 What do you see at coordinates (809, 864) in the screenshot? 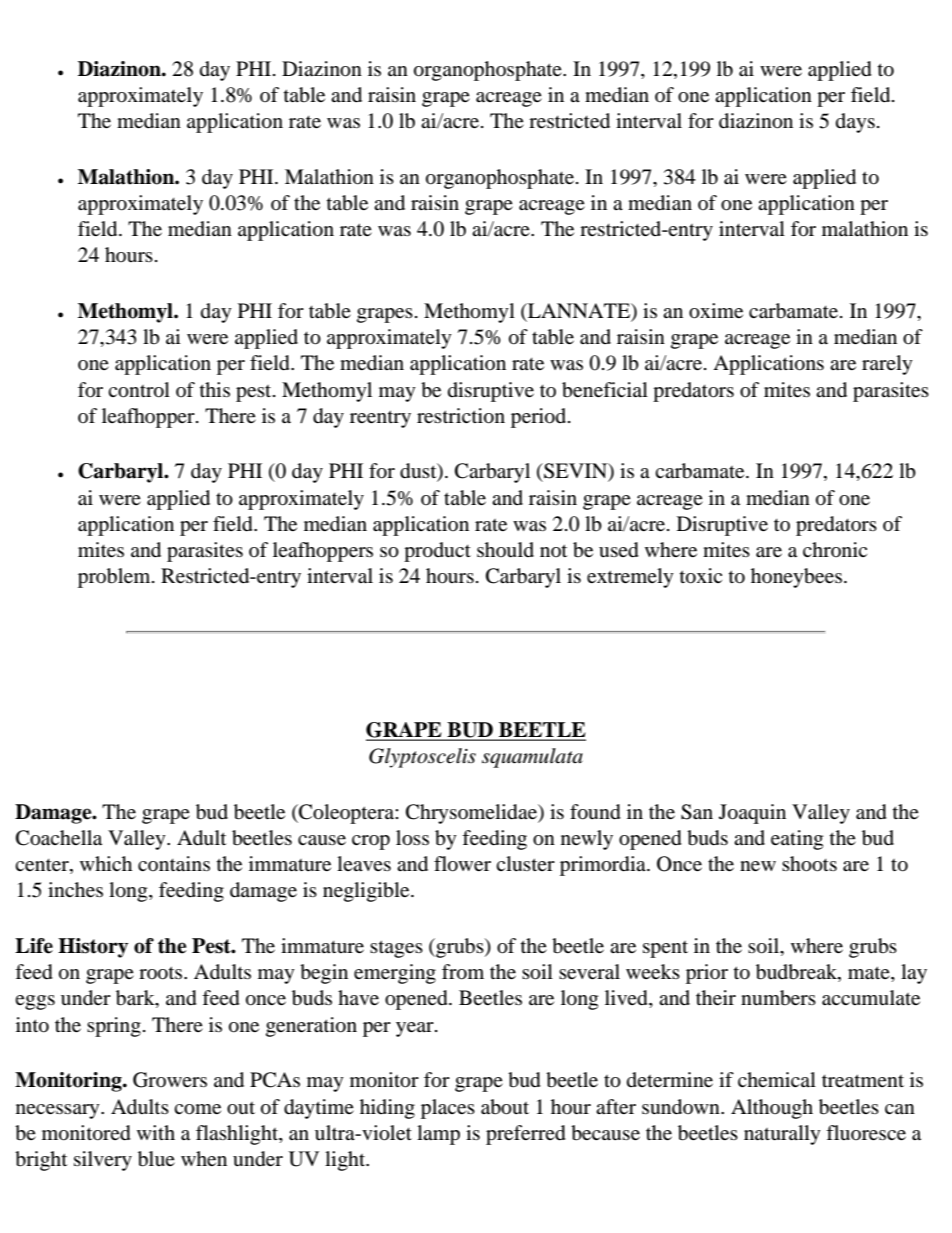
I see `shoots` at bounding box center [809, 864].
